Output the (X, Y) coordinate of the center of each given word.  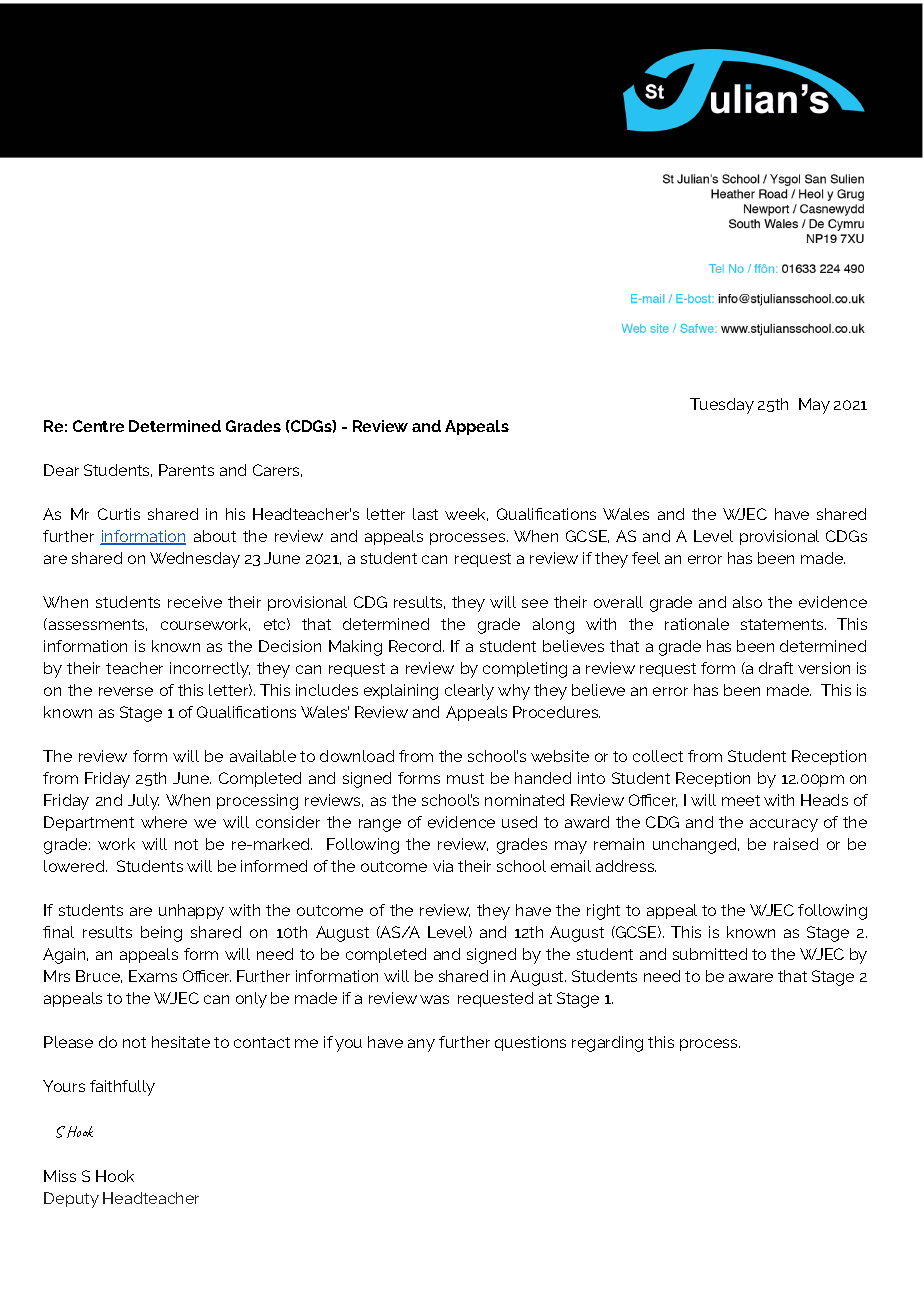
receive (195, 602)
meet (741, 800)
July (143, 802)
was (434, 999)
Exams (153, 976)
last (425, 514)
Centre (98, 426)
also (747, 602)
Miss (60, 1176)
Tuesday (722, 406)
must (465, 778)
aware (751, 977)
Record (416, 646)
